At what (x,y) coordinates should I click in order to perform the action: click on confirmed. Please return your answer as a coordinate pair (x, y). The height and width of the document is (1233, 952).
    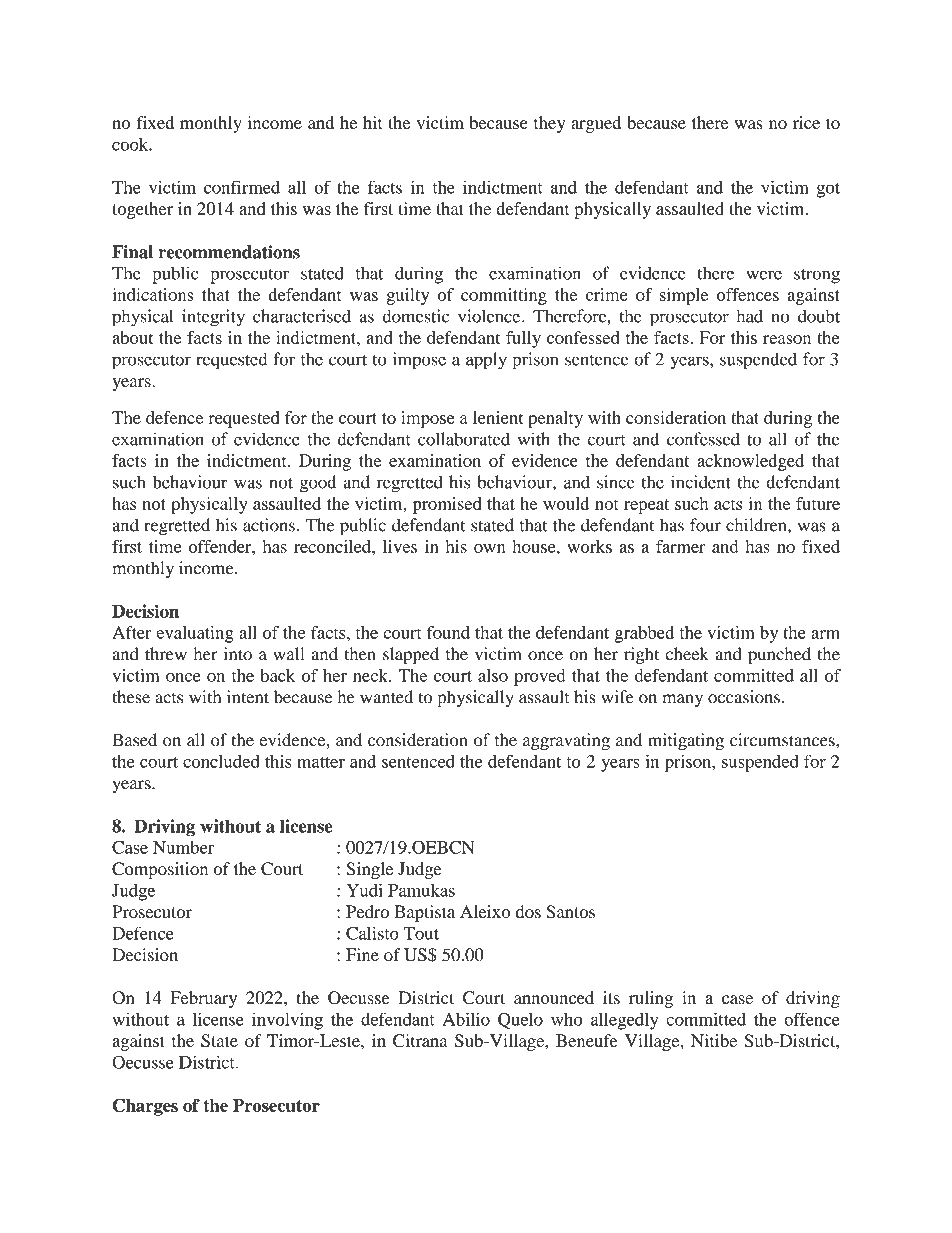
    Looking at the image, I should click on (242, 187).
